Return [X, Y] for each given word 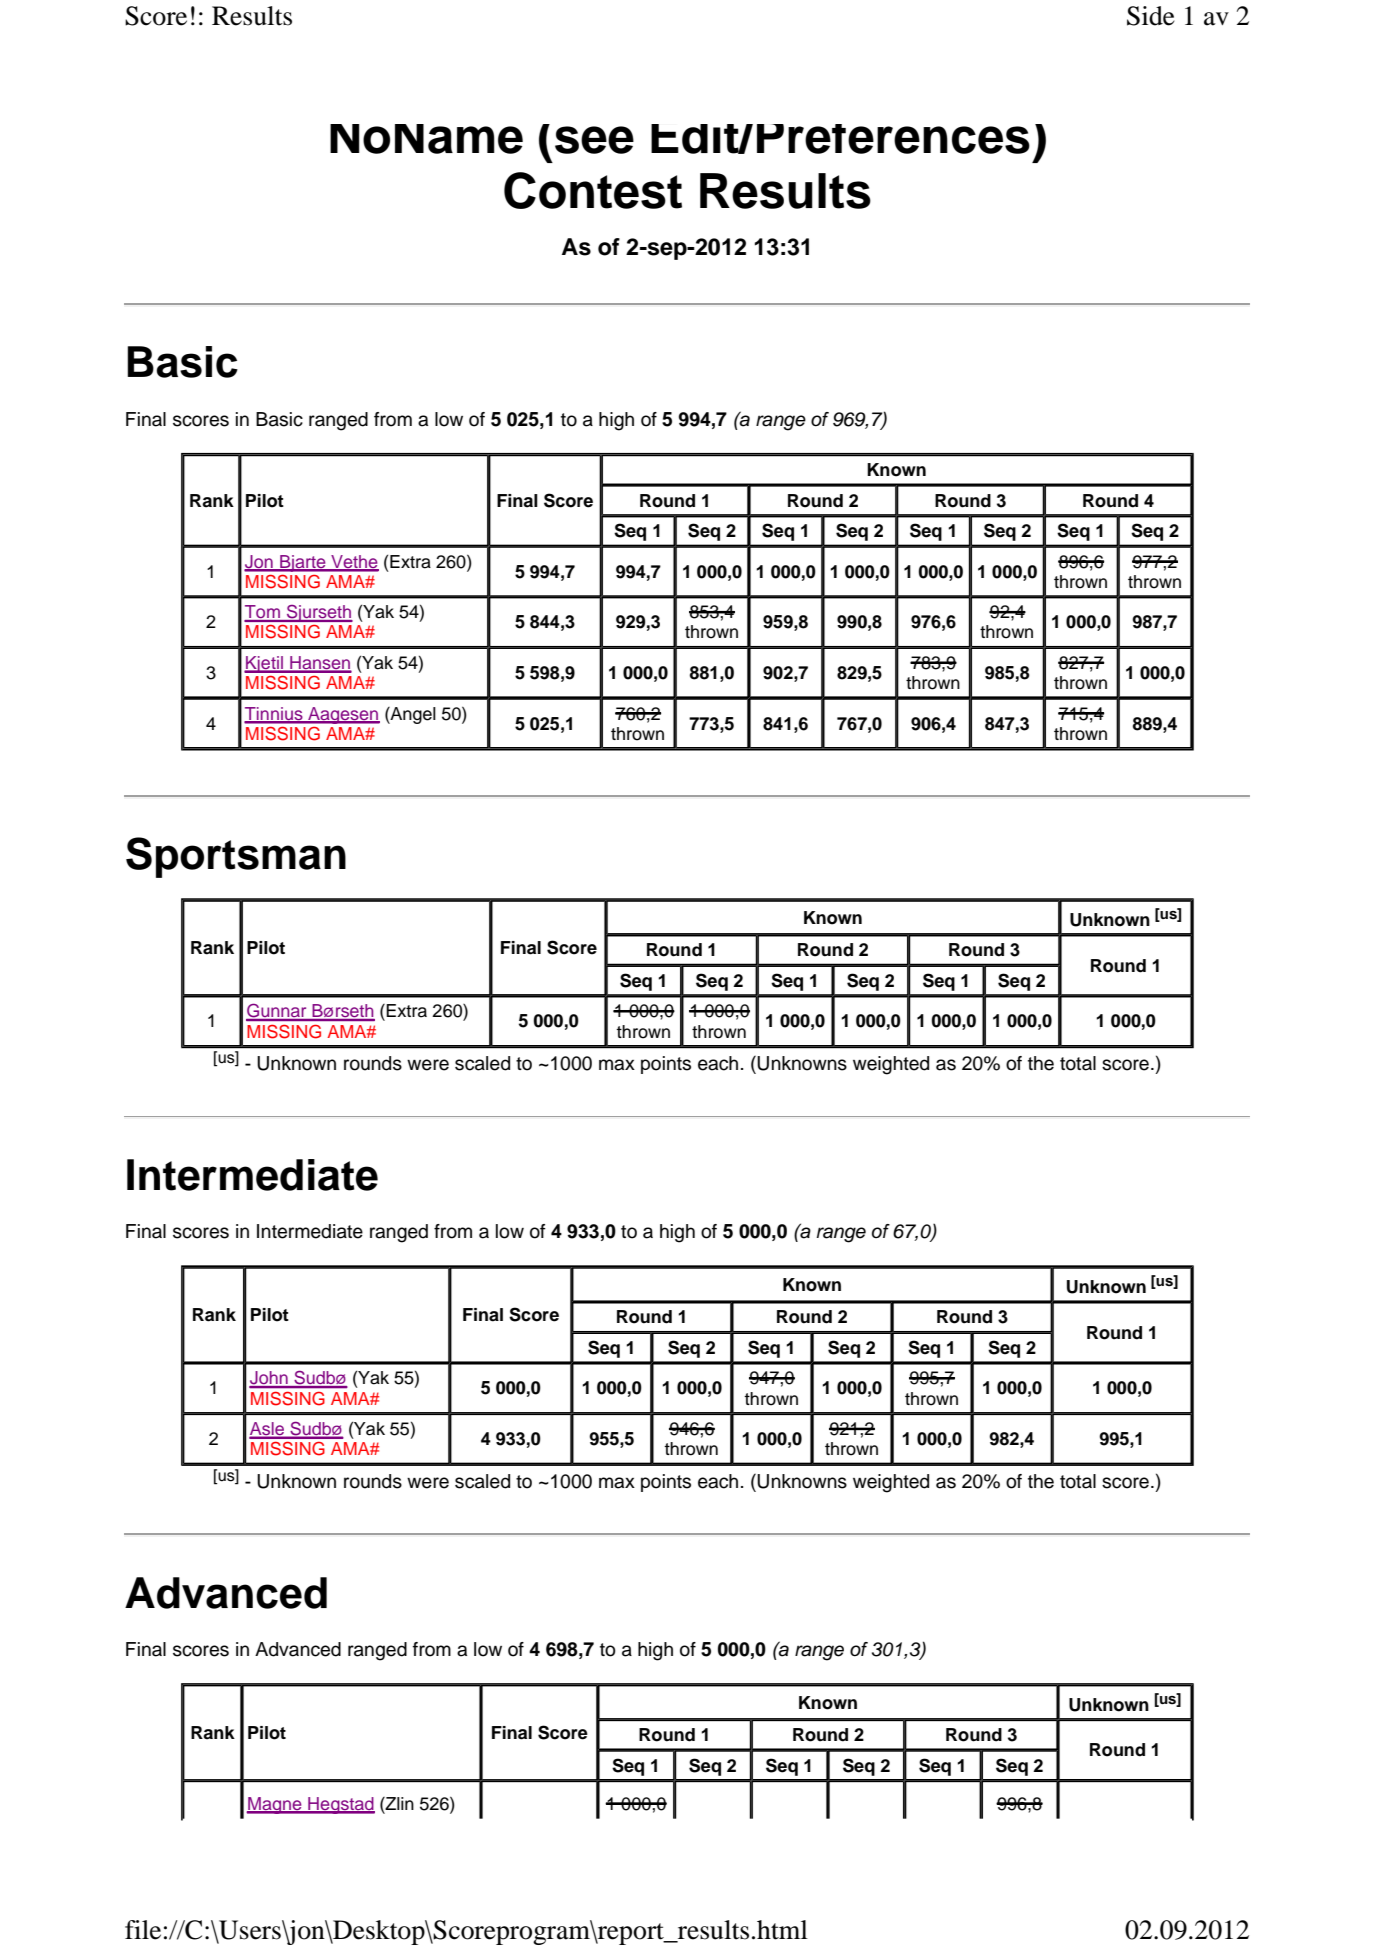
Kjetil [264, 664]
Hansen [320, 664]
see [594, 140]
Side [1151, 16]
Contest [593, 190]
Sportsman [236, 857]
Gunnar [277, 1012]
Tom [263, 613]
